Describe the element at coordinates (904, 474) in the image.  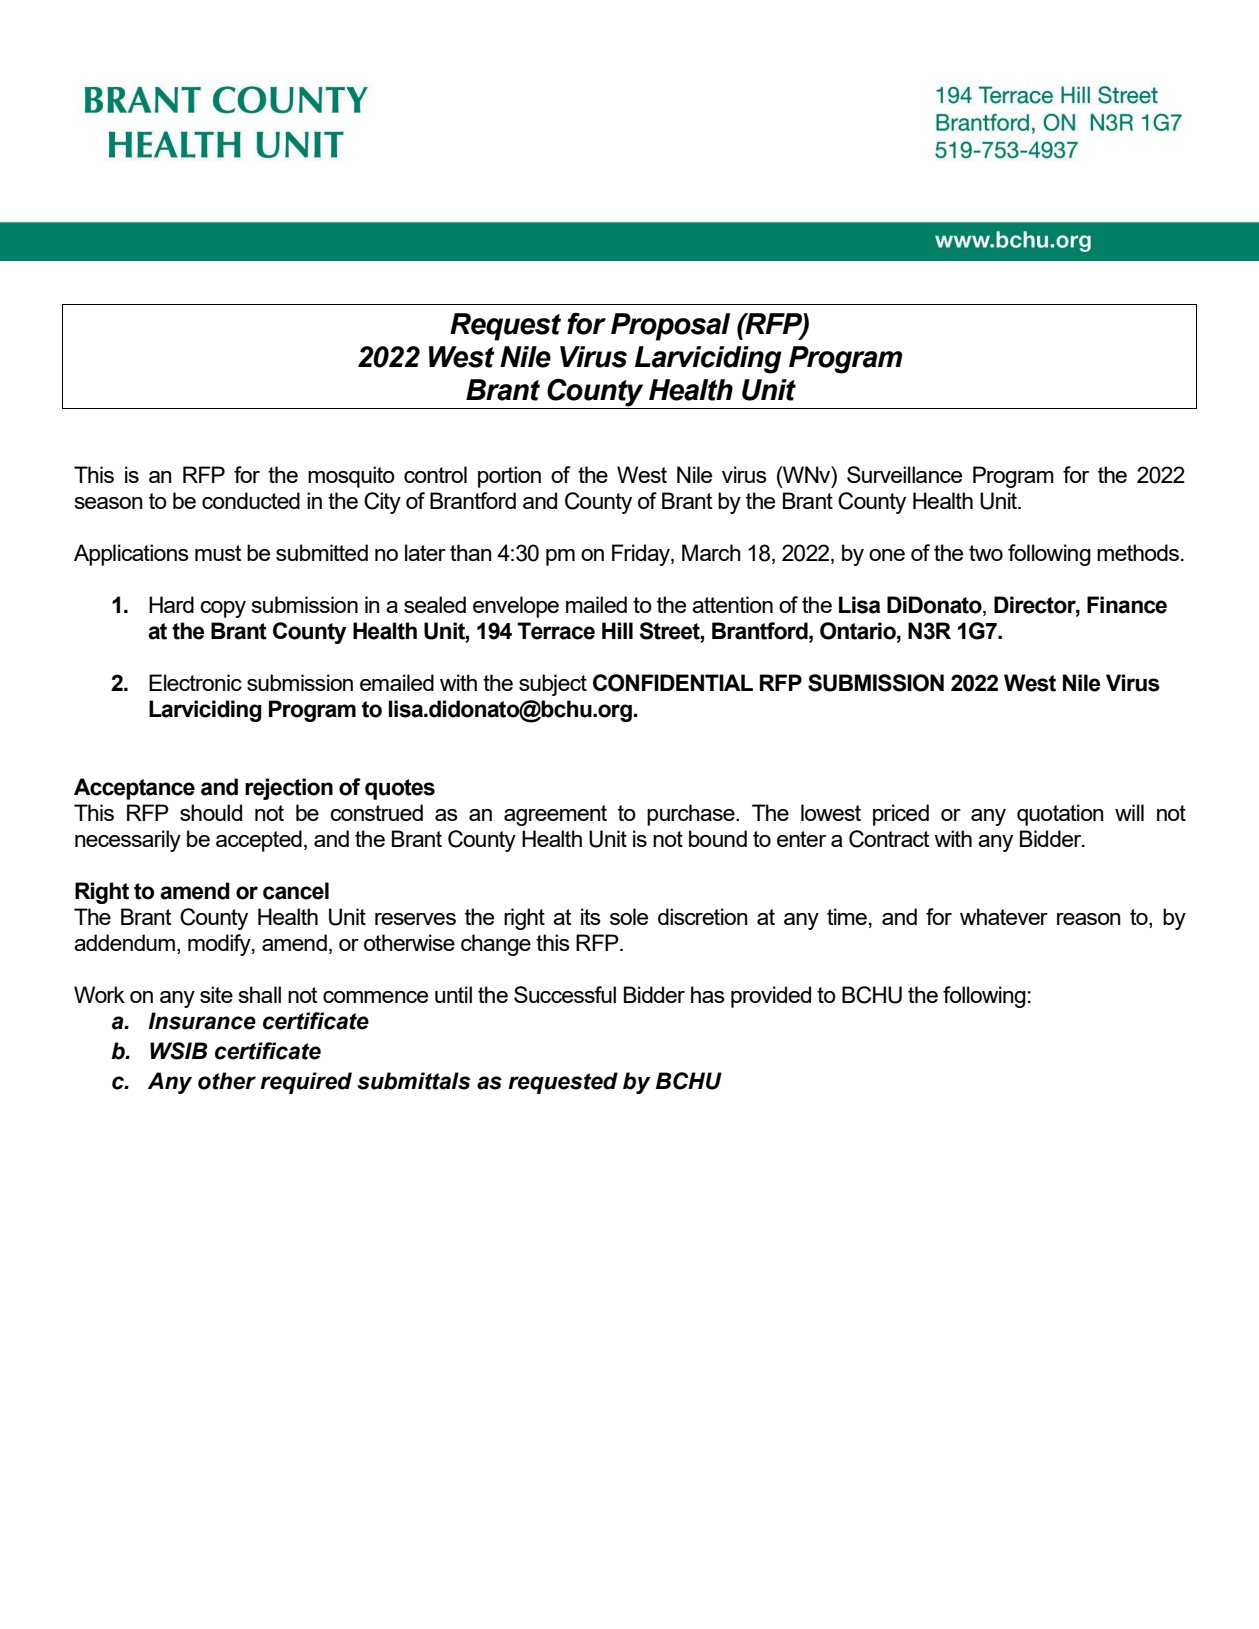
I see `Surveillance` at that location.
